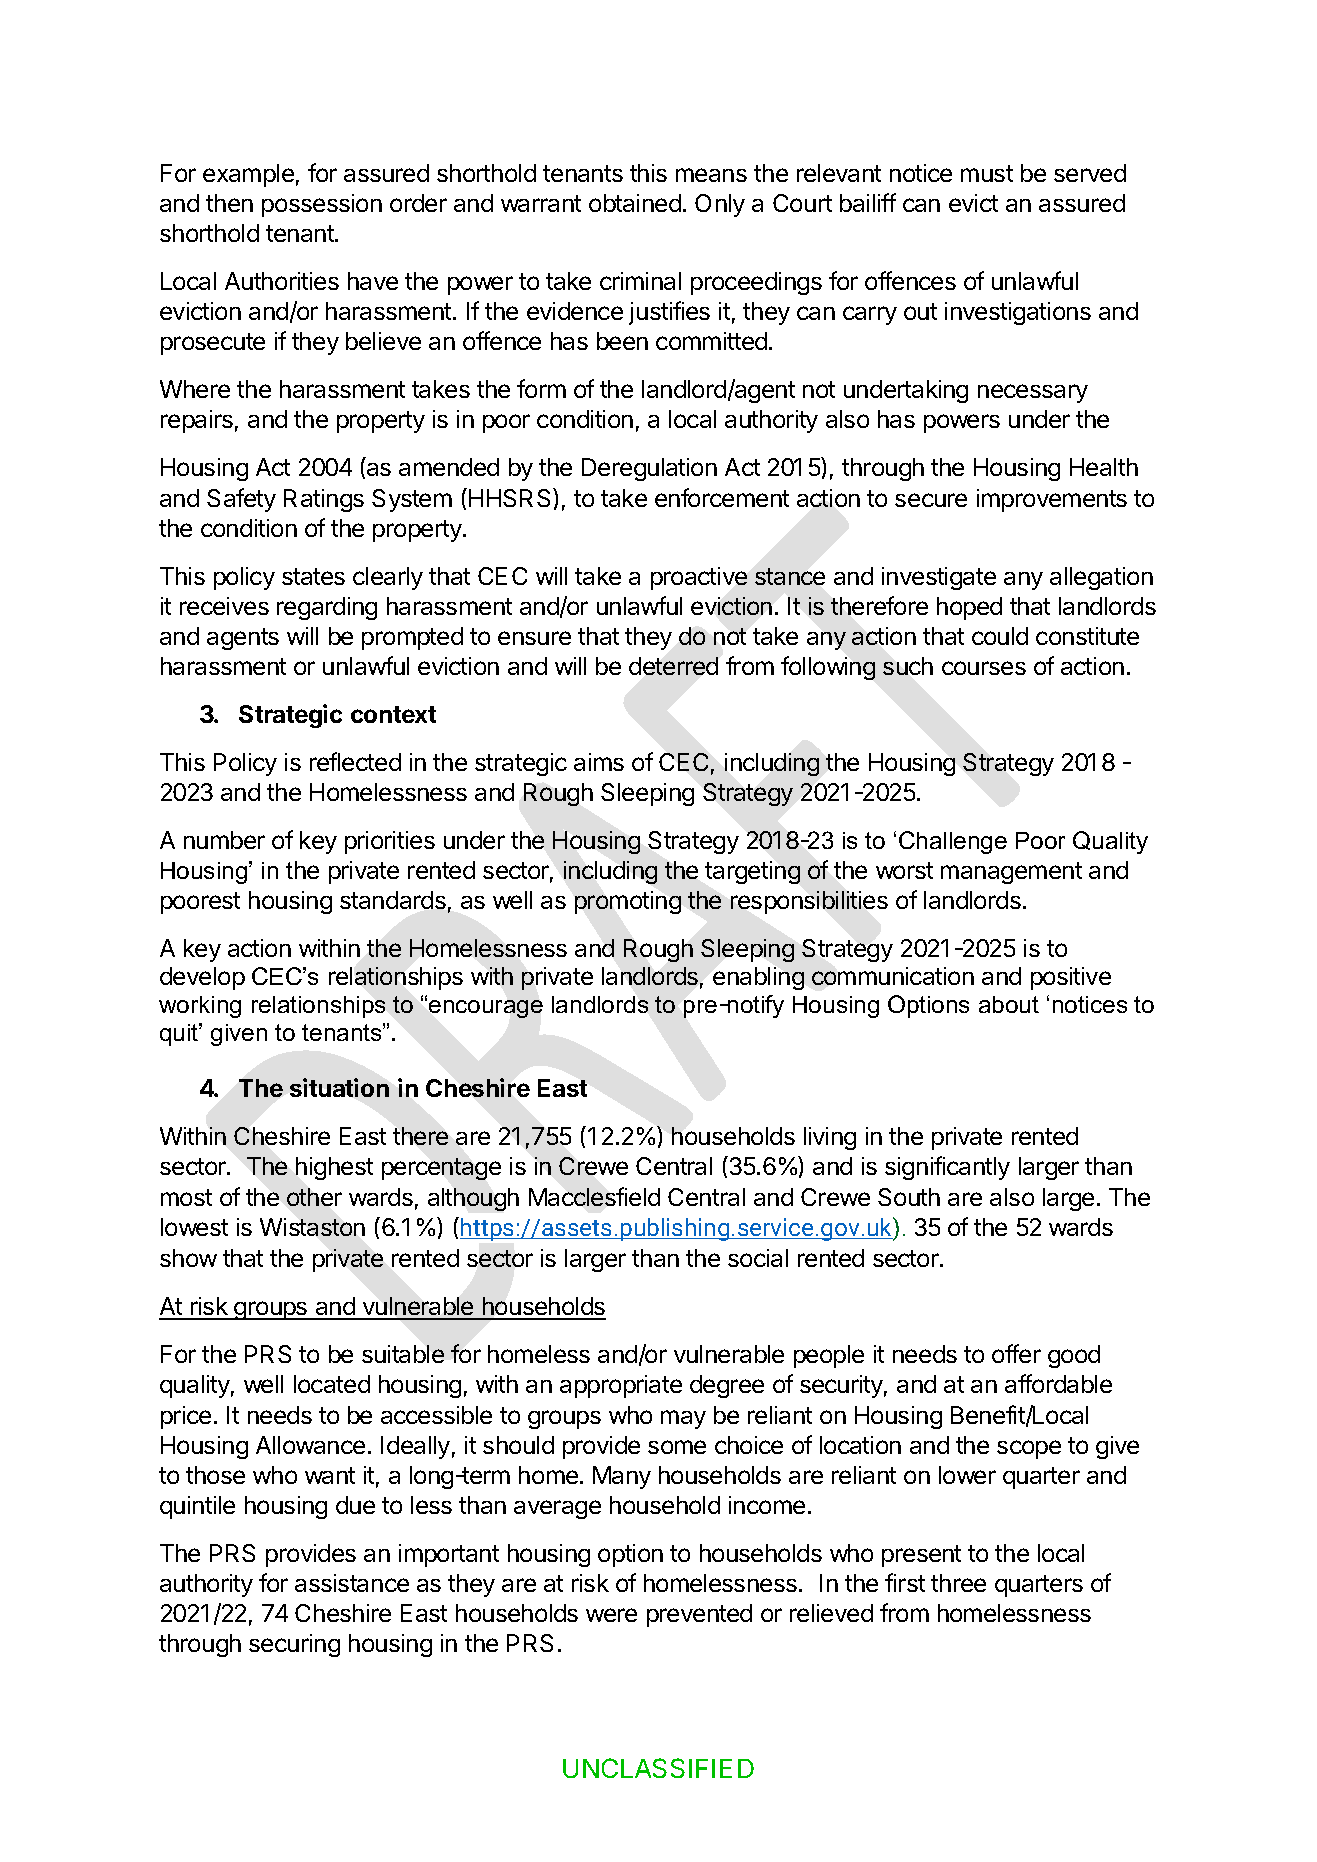 The height and width of the image is (1862, 1317). What do you see at coordinates (987, 173) in the image?
I see `must` at bounding box center [987, 173].
